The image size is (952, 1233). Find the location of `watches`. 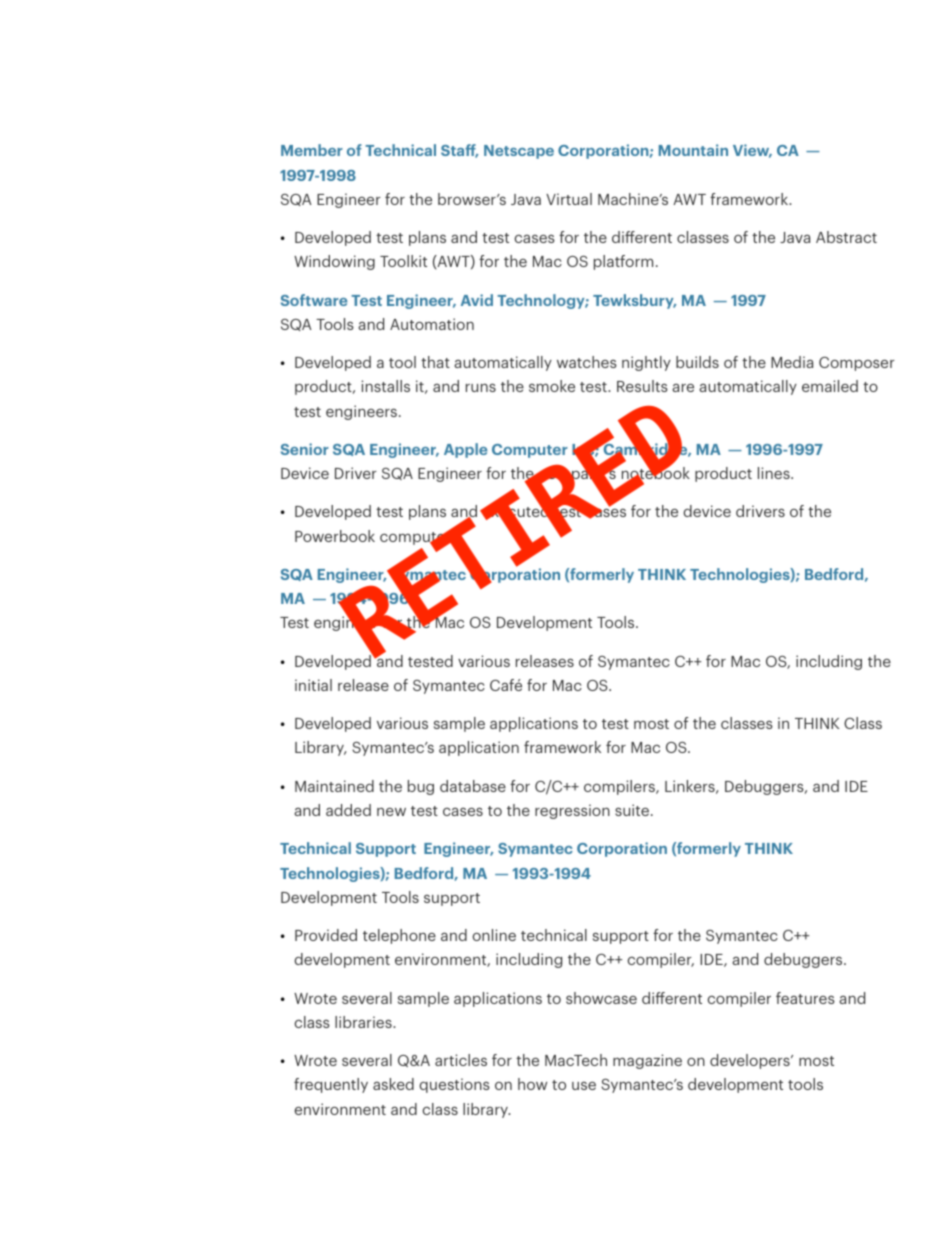

watches is located at coordinates (587, 362).
